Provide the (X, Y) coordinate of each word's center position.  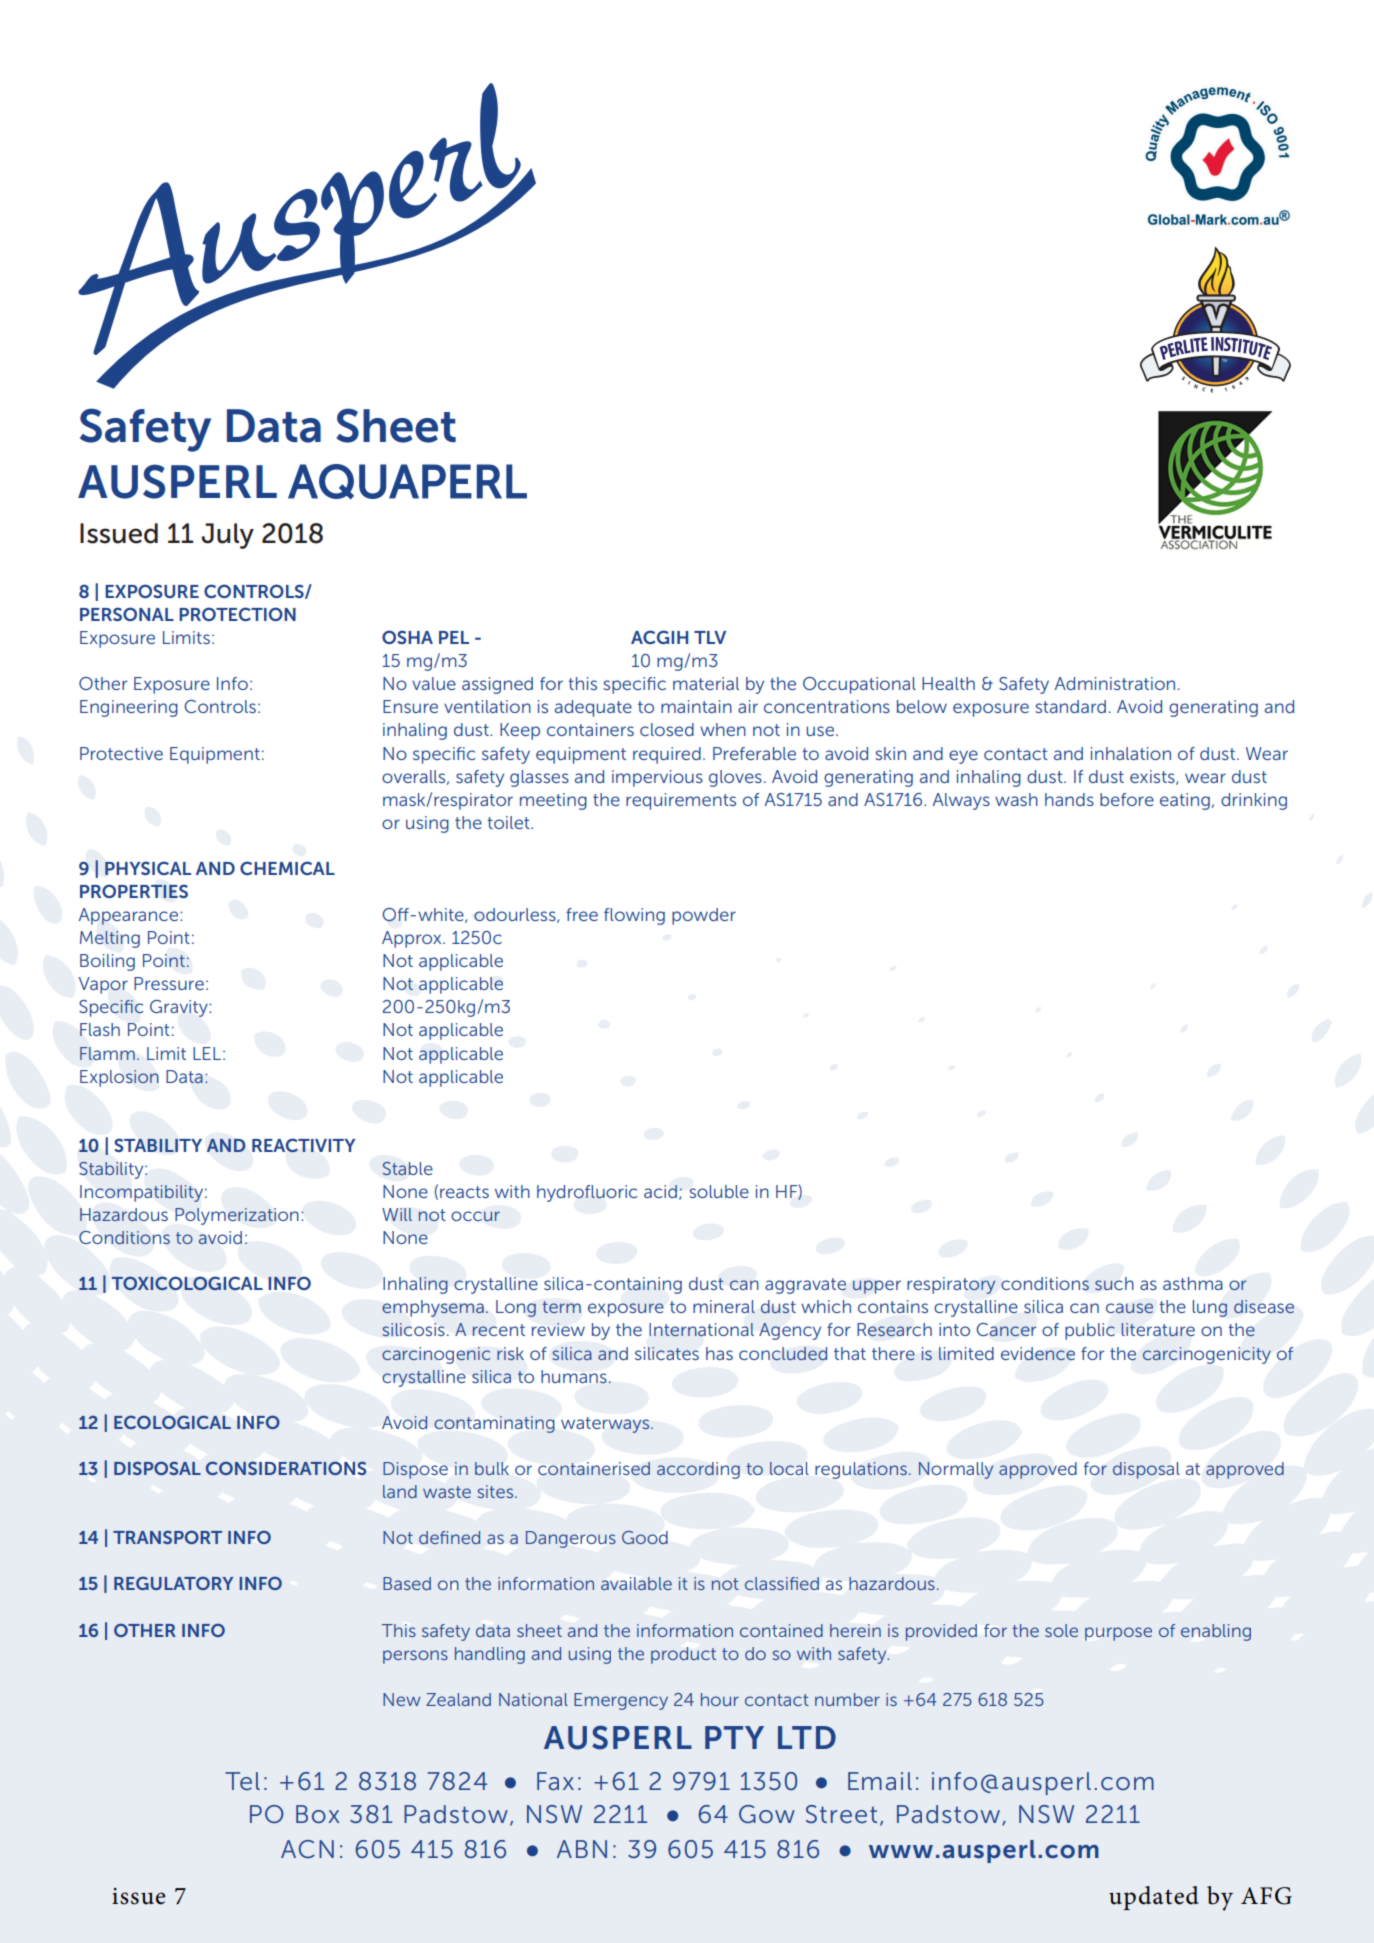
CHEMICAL (287, 868)
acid (660, 1191)
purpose (1118, 1634)
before (1127, 799)
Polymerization (237, 1216)
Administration (1115, 683)
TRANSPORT (167, 1537)
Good (645, 1537)
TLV (710, 637)
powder (704, 916)
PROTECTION (237, 614)
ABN (582, 1849)
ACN (307, 1849)
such (1114, 1284)
